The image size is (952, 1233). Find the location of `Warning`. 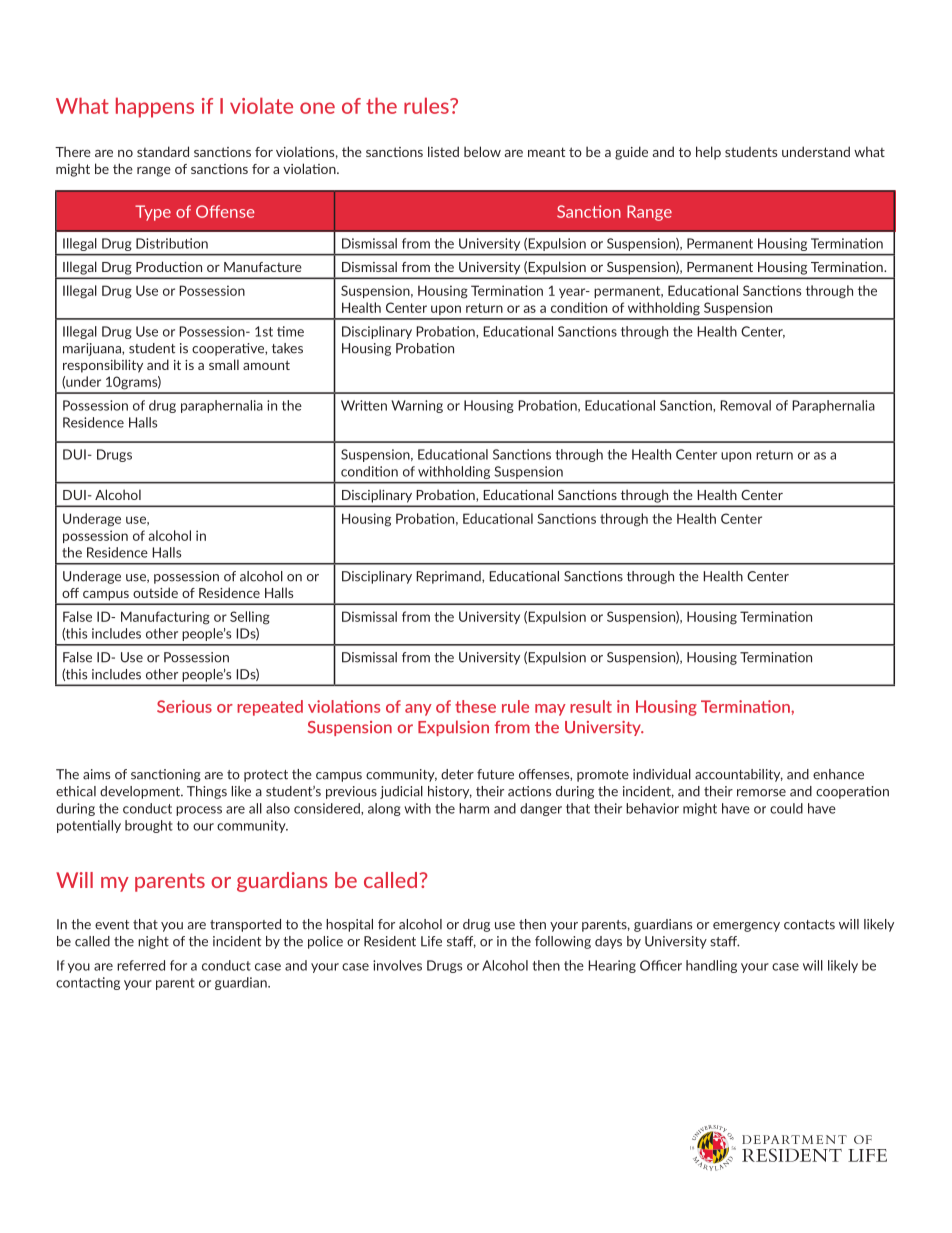

Warning is located at coordinates (417, 406).
